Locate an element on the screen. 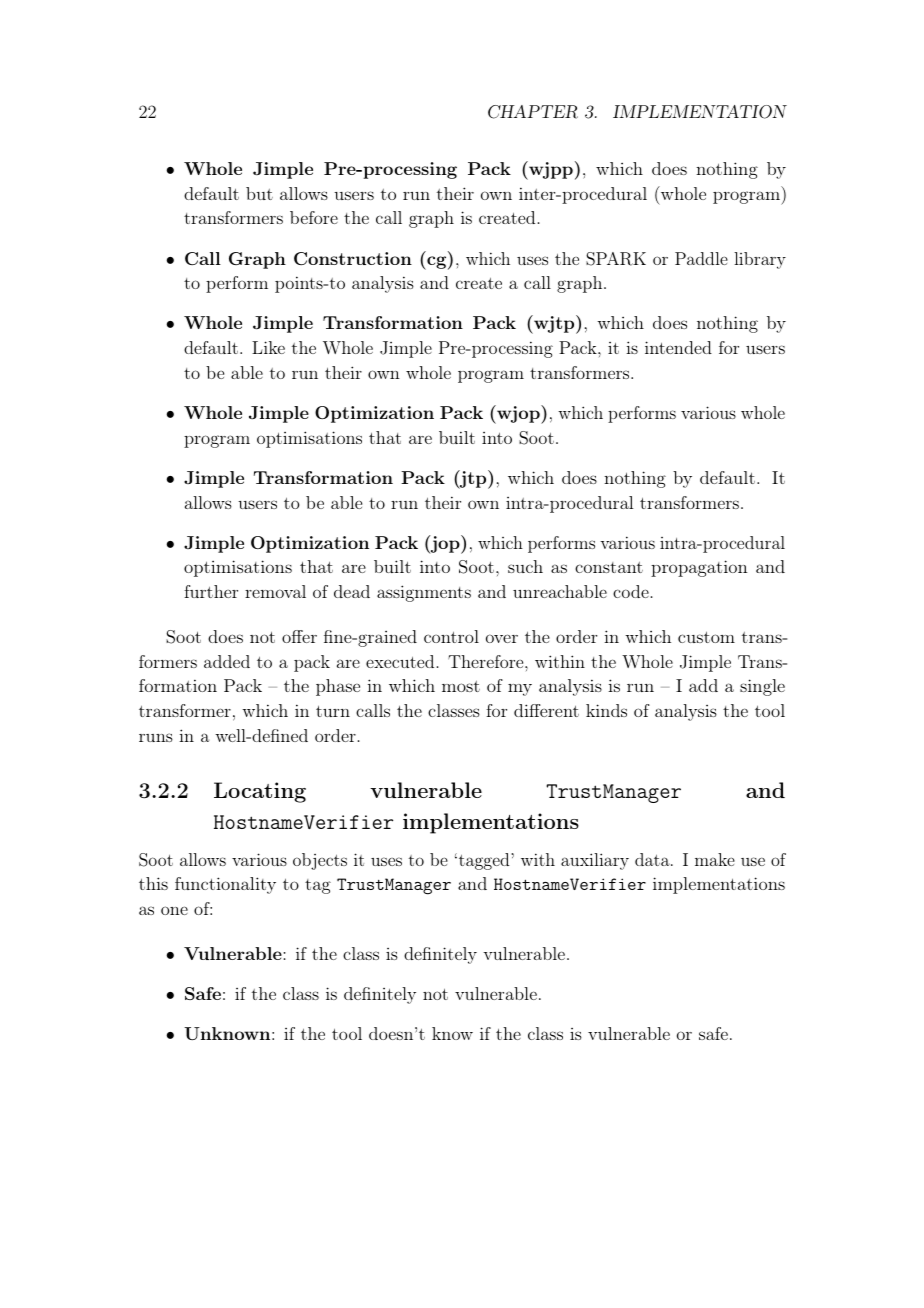 The height and width of the screenshot is (1308, 924). CHAPTER is located at coordinates (533, 112).
